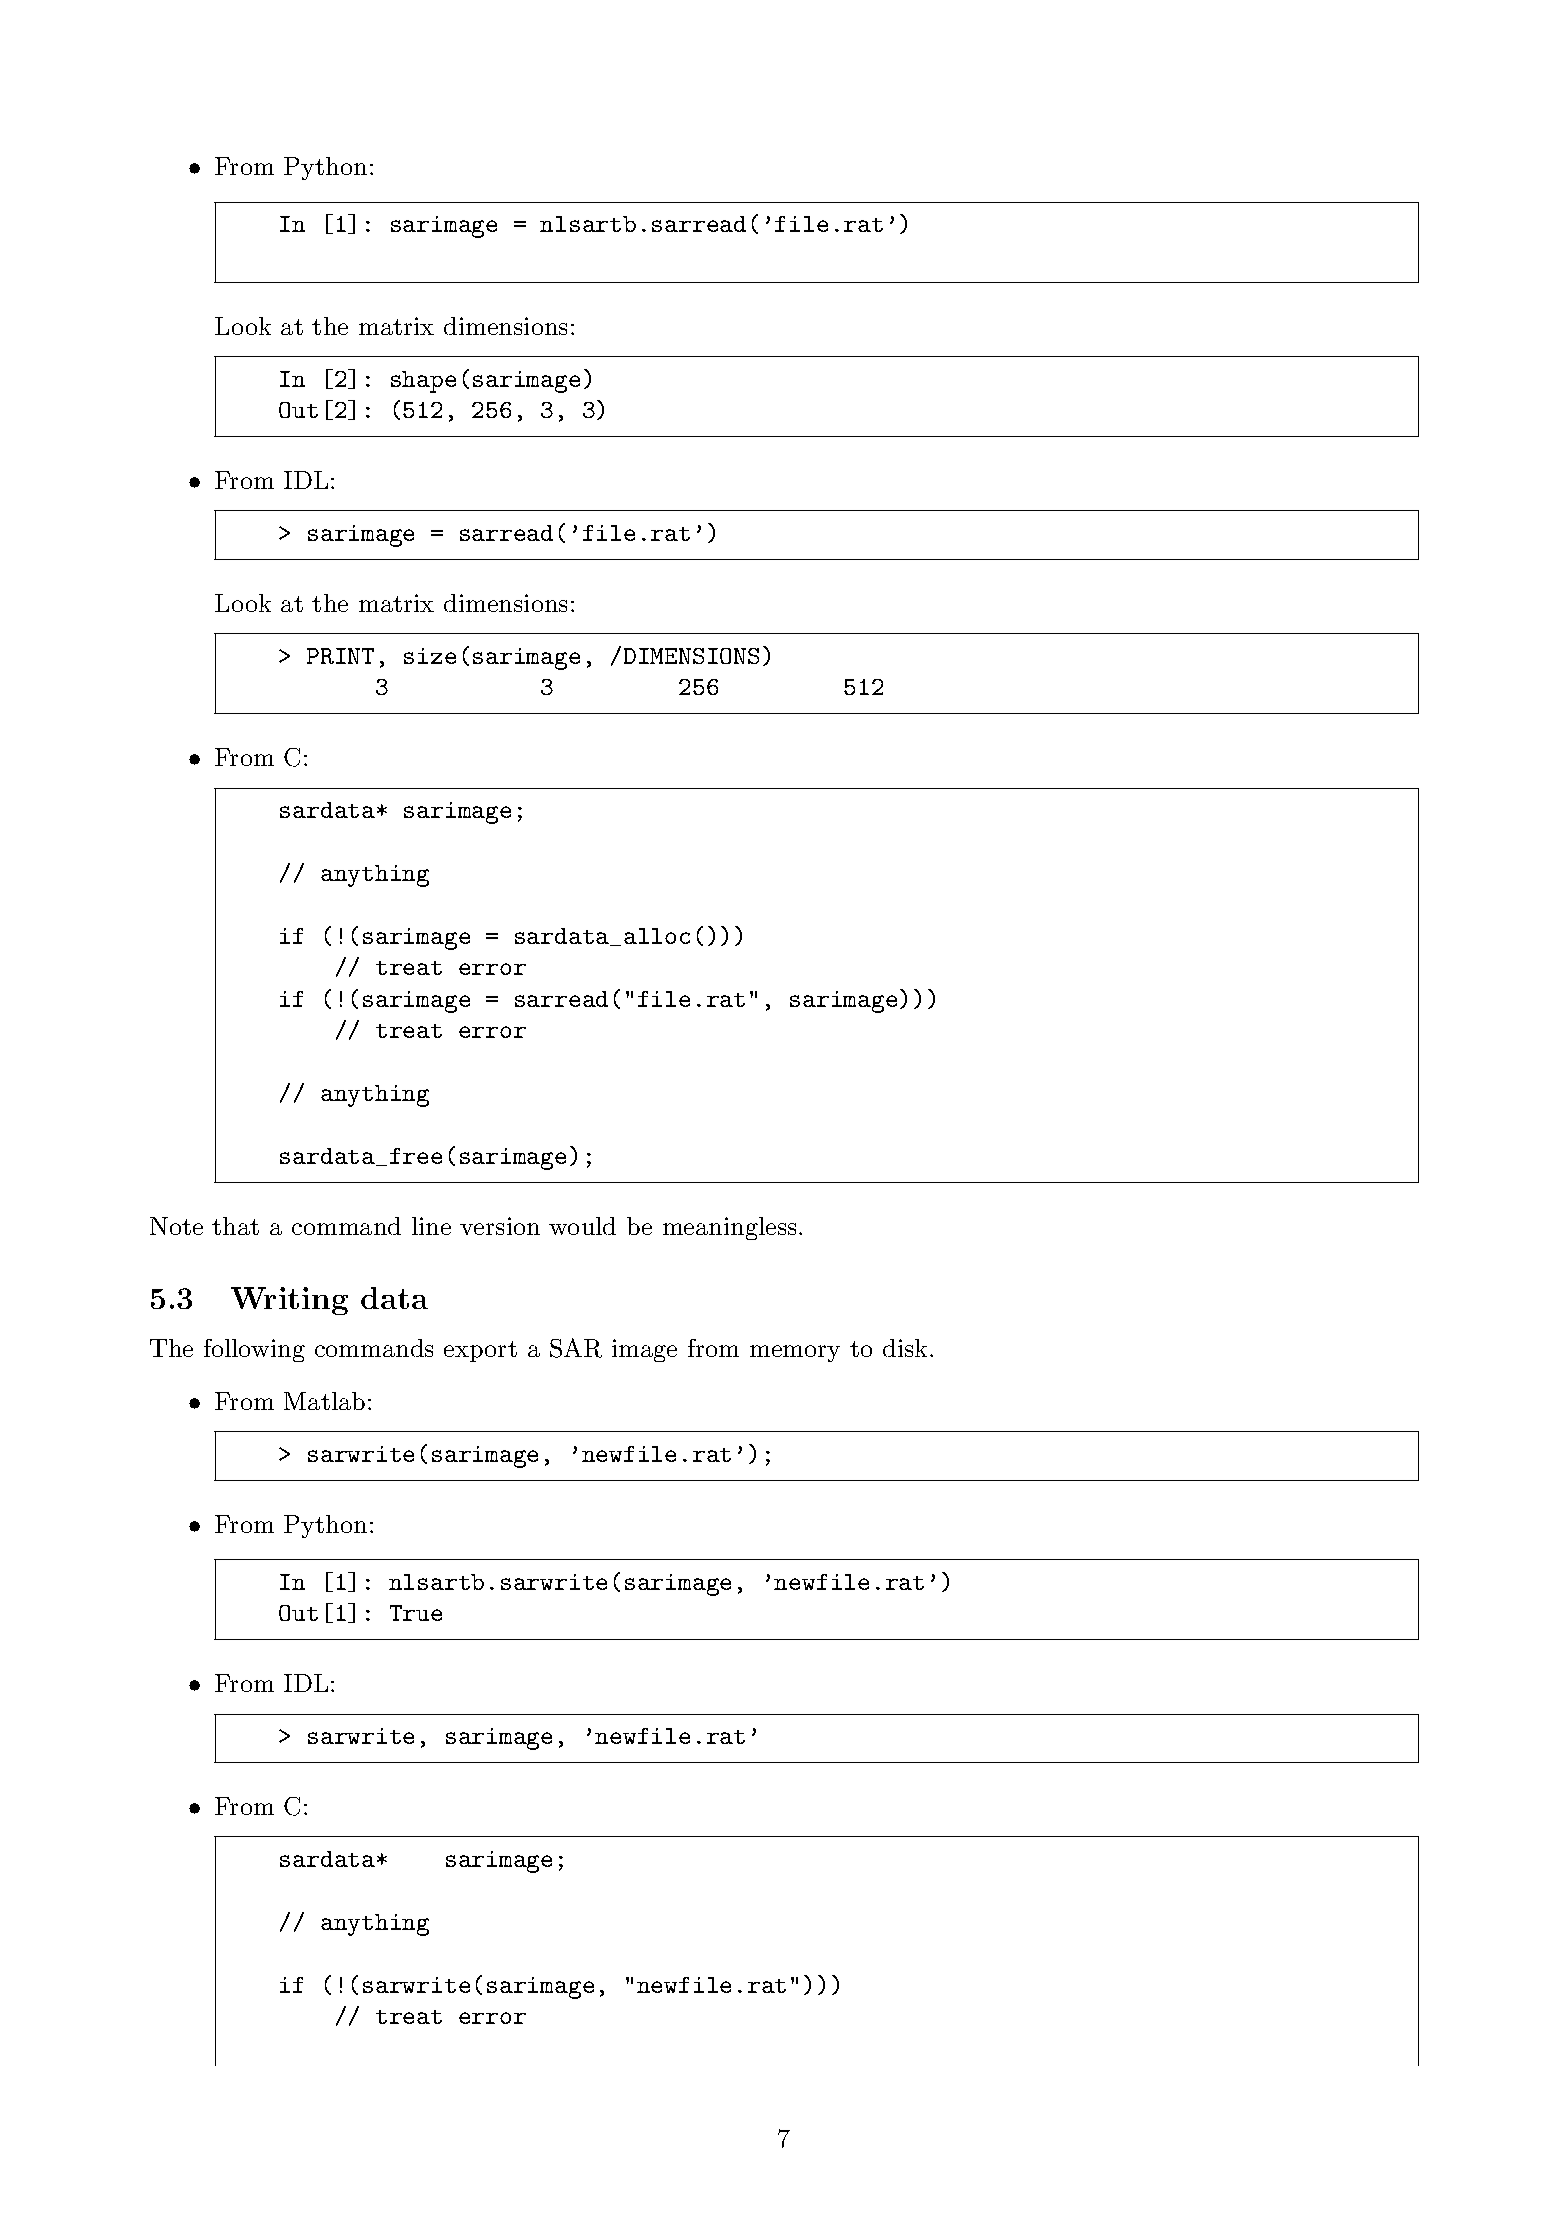  What do you see at coordinates (289, 1301) in the screenshot?
I see `Writing` at bounding box center [289, 1301].
